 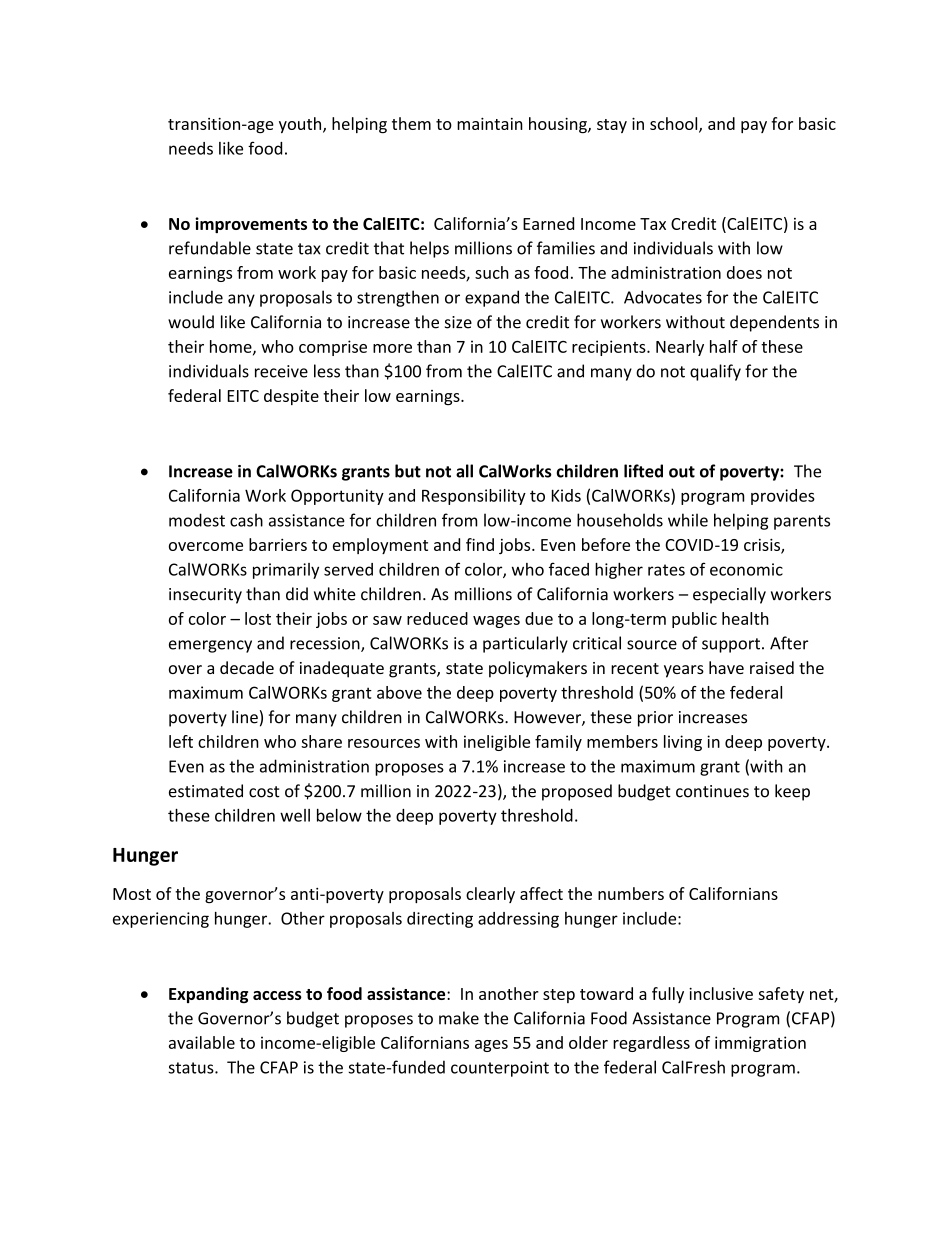 I want to click on insecurity, so click(x=205, y=596).
